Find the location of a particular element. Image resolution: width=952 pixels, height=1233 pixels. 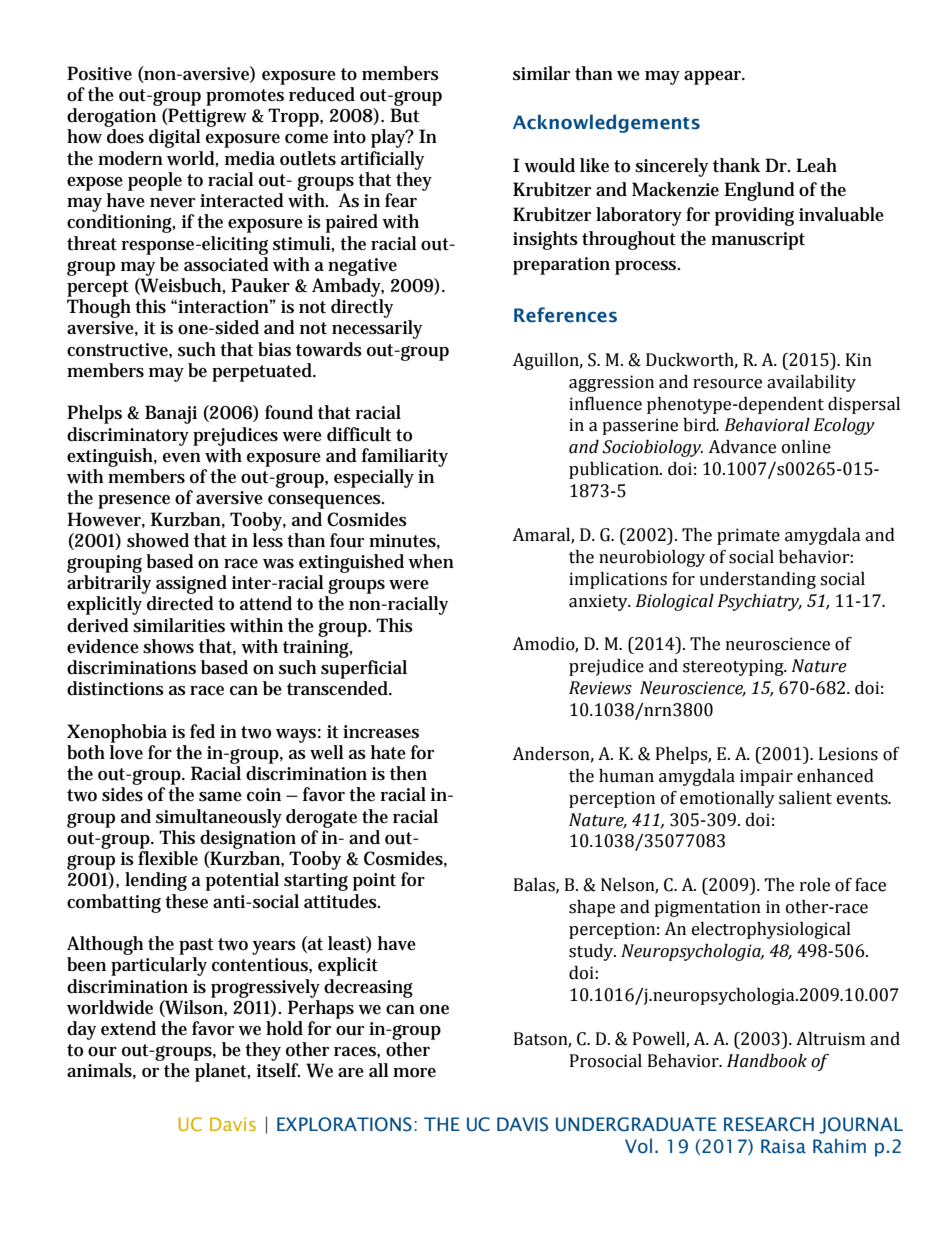

digital is located at coordinates (175, 138).
